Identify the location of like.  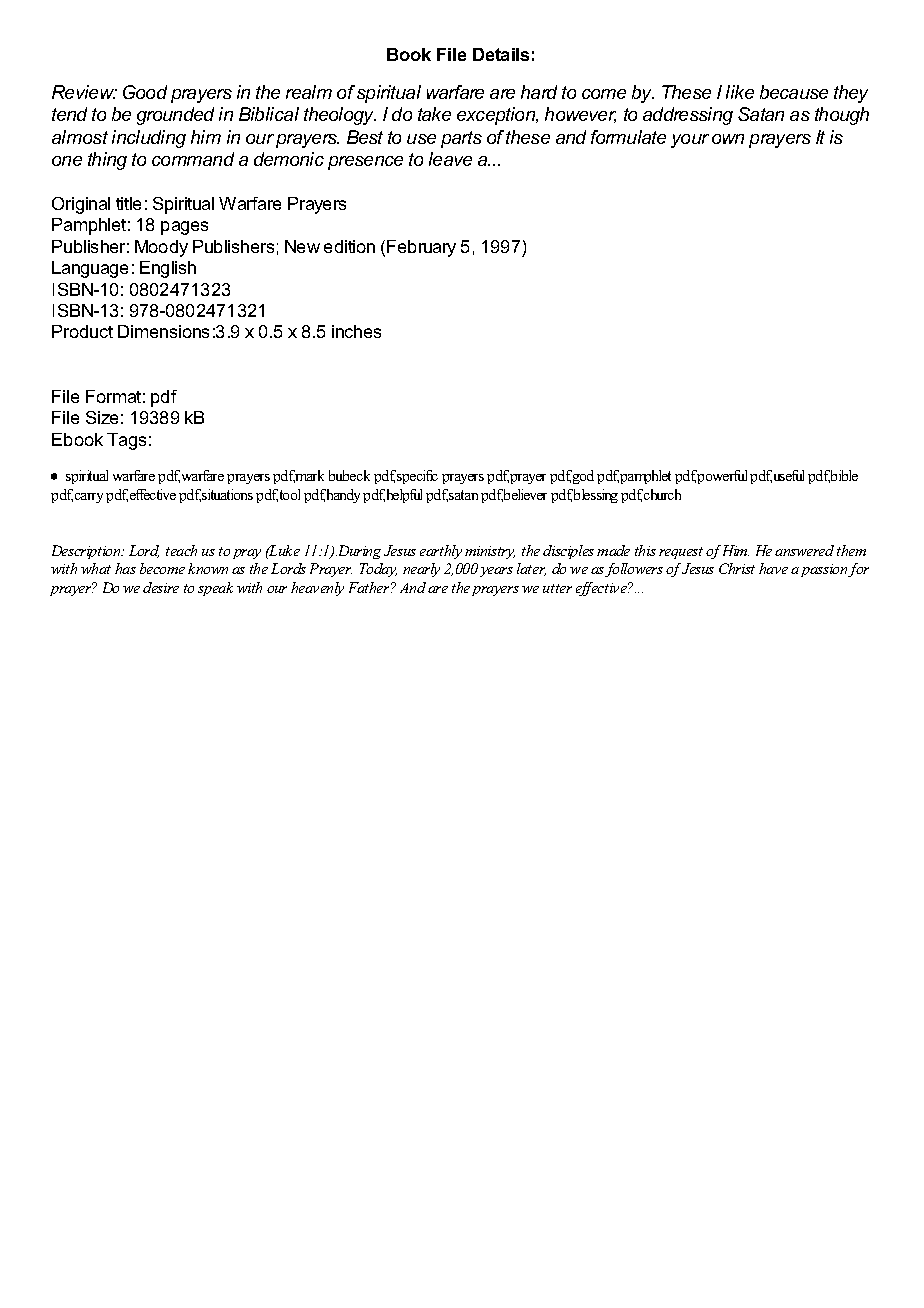
(740, 92).
